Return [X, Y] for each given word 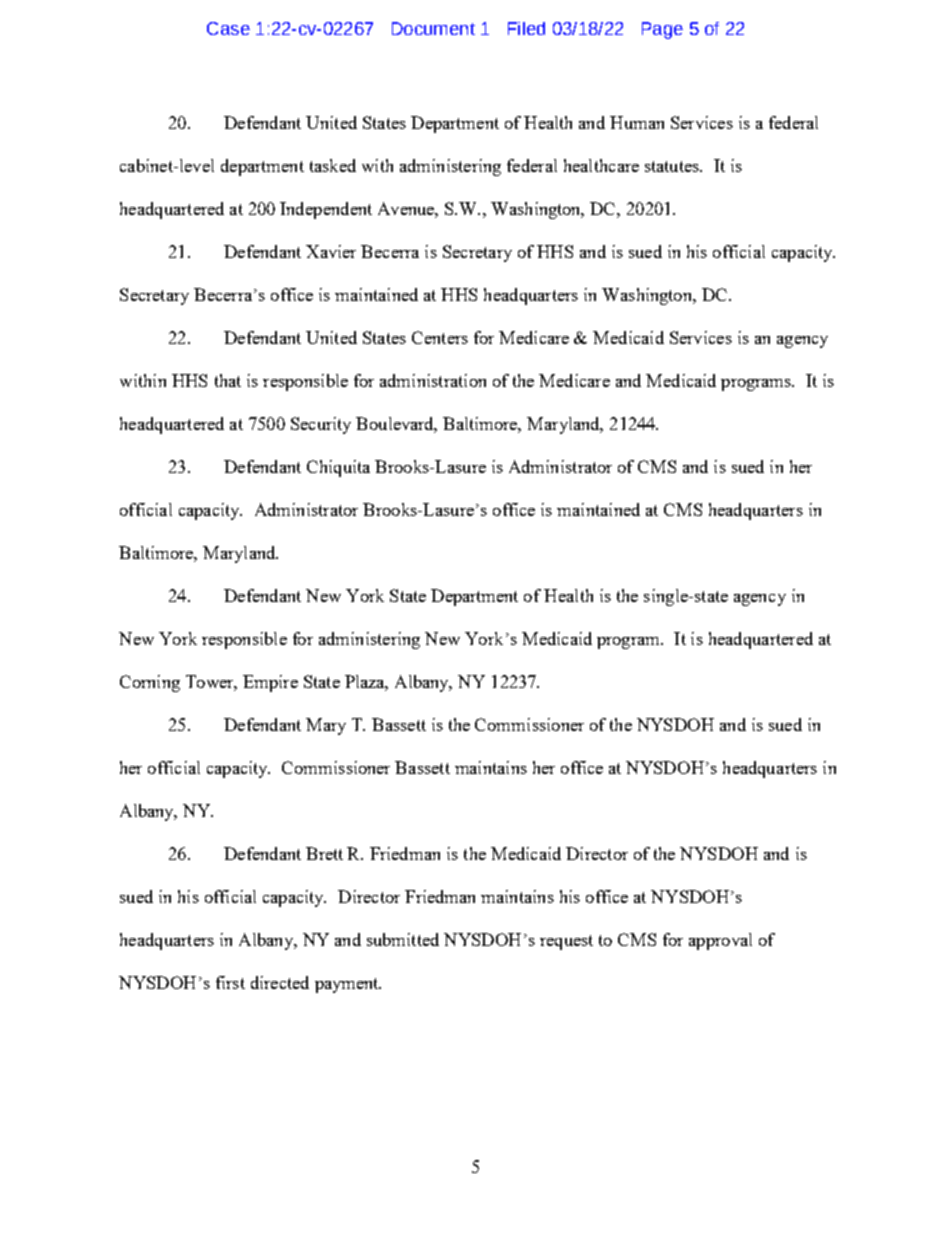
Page [662, 30]
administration [433, 380]
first [230, 982]
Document [433, 28]
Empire [270, 683]
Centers [440, 337]
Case [228, 28]
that [228, 380]
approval [720, 941]
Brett [324, 853]
